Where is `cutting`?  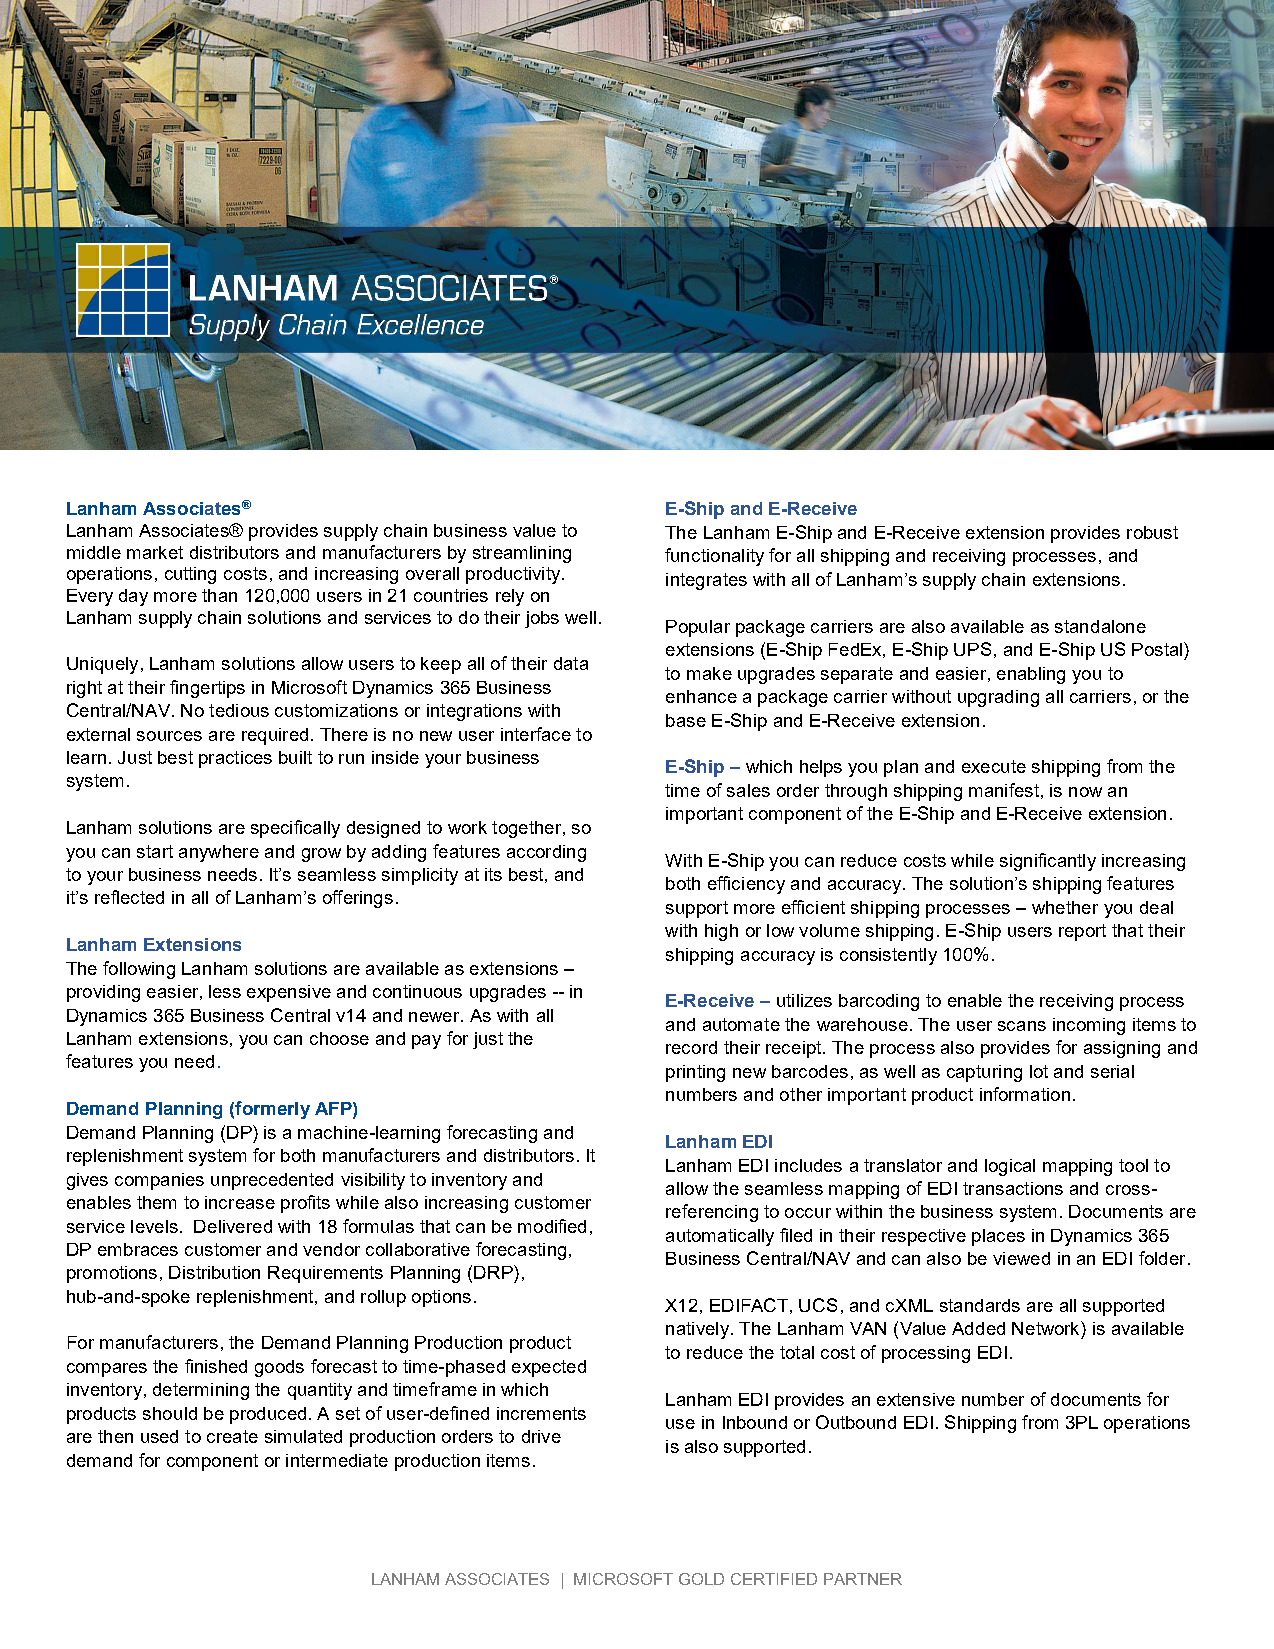 cutting is located at coordinates (190, 575).
